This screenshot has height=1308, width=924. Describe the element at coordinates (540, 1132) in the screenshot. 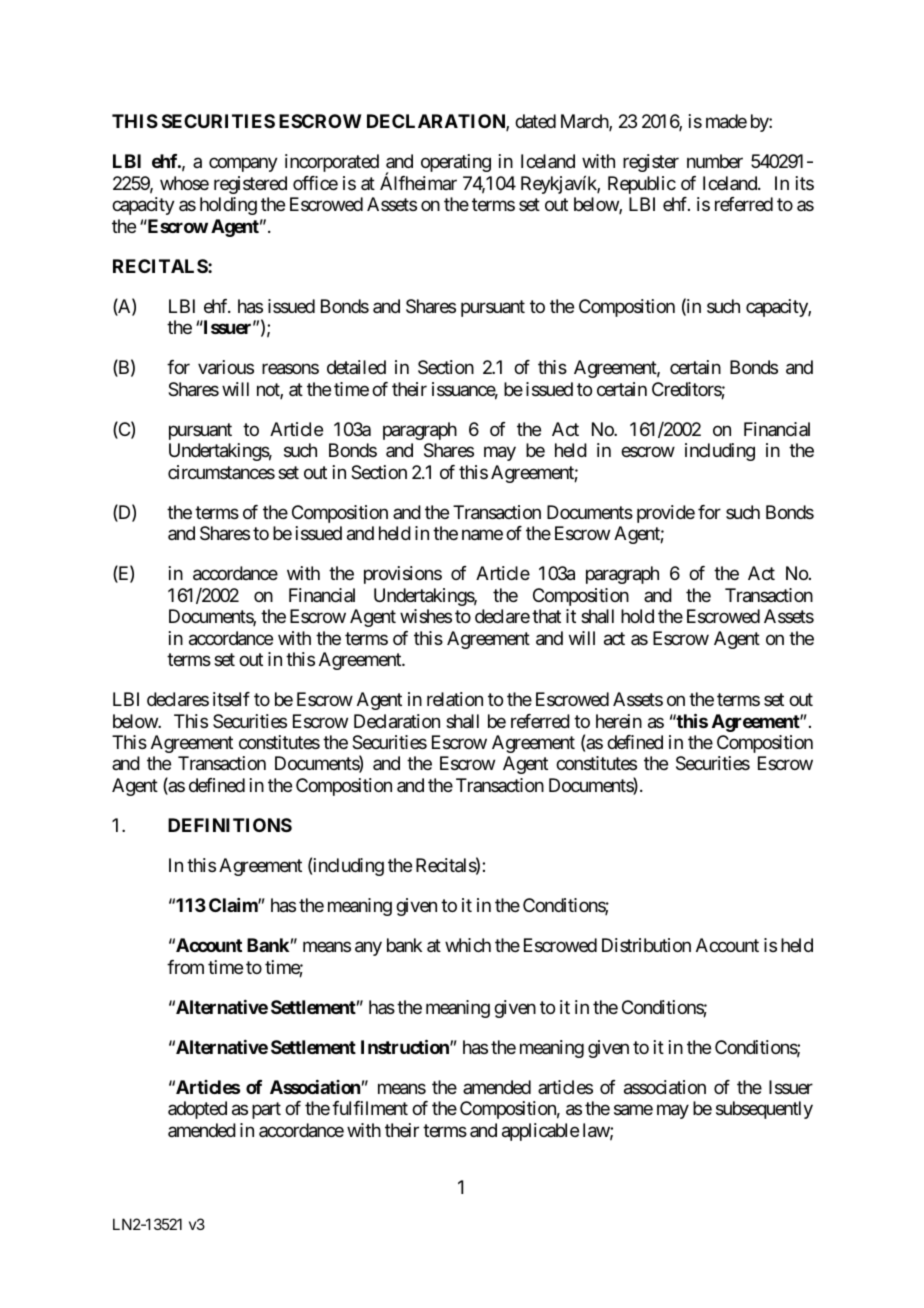

I see `applicable` at that location.
